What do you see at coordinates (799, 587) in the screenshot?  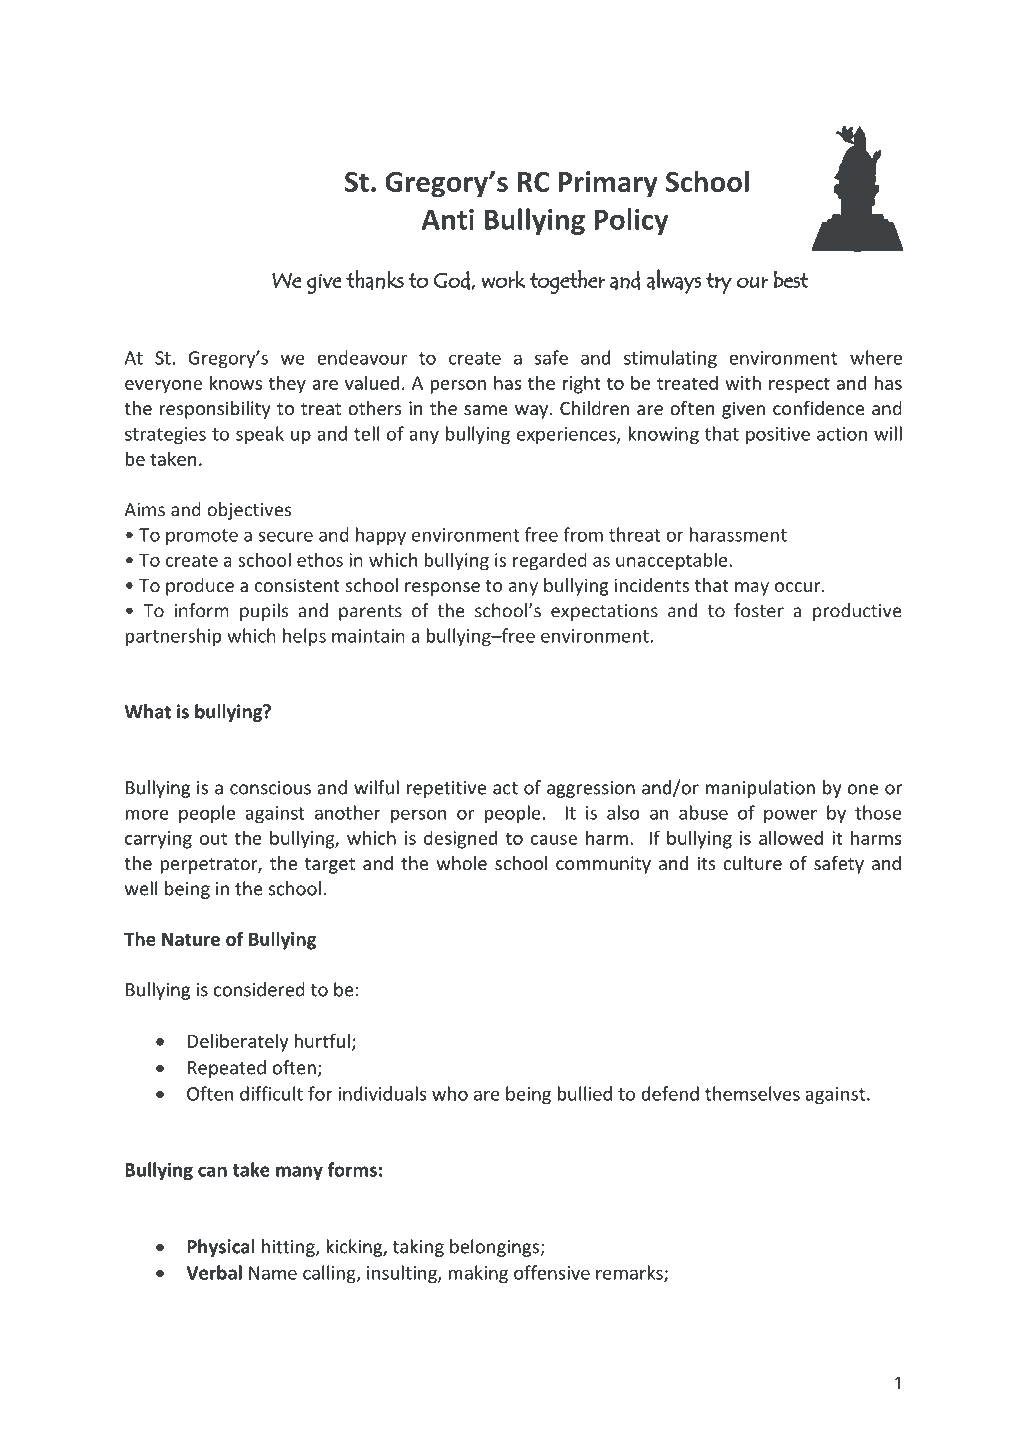 I see `occur` at bounding box center [799, 587].
